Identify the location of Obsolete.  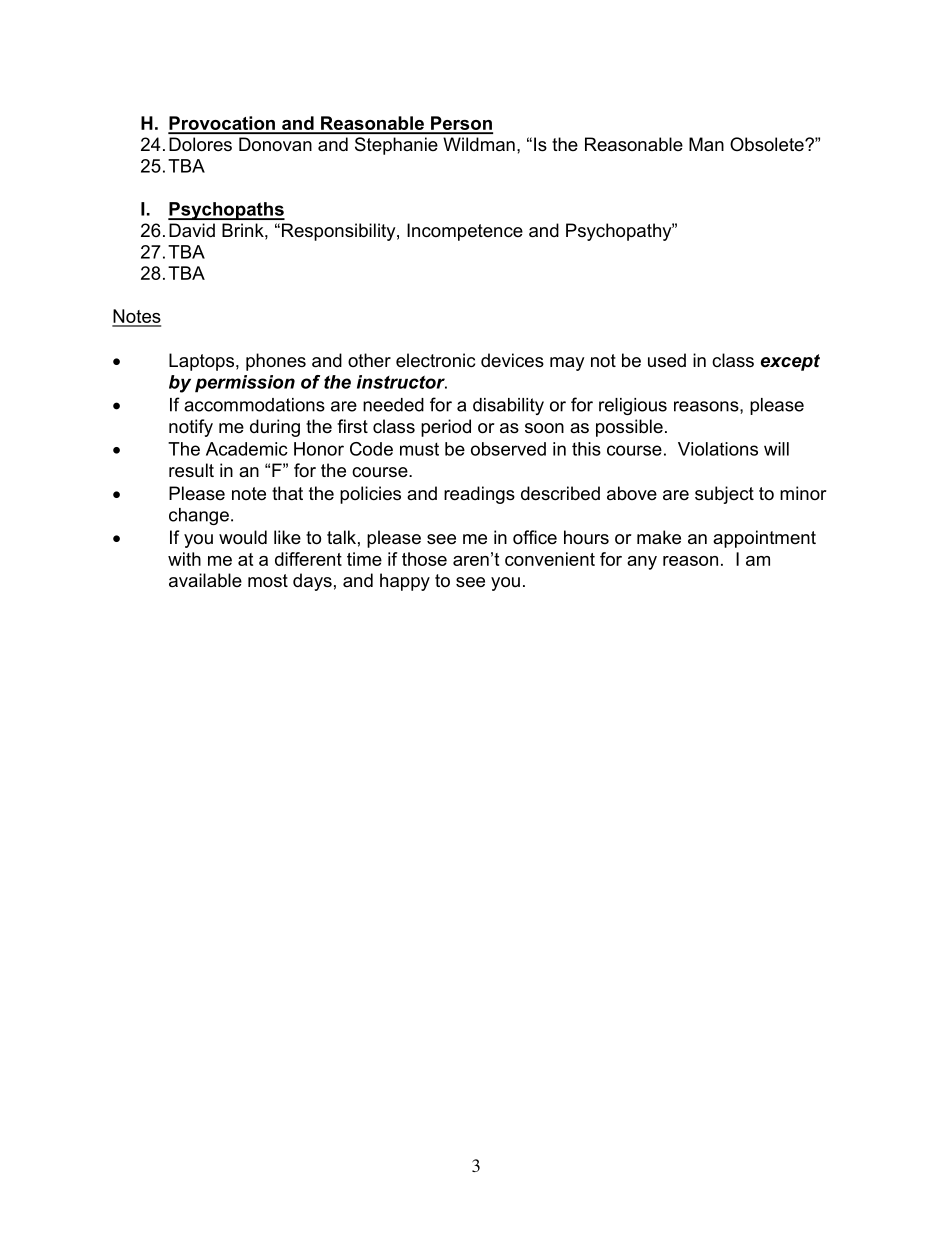
(768, 144).
